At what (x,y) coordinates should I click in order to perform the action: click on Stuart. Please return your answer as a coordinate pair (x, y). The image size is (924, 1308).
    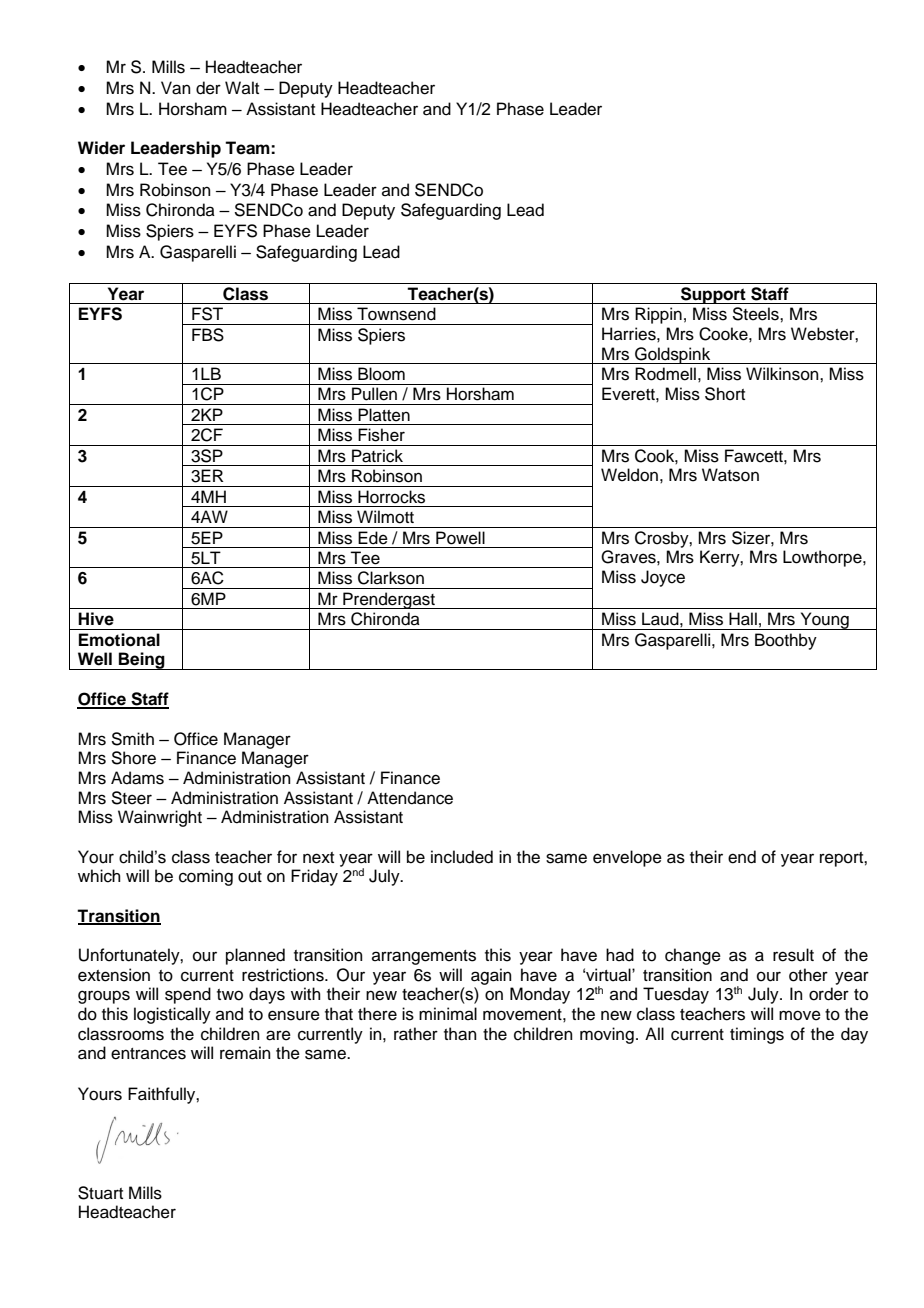
    Looking at the image, I should click on (100, 1193).
